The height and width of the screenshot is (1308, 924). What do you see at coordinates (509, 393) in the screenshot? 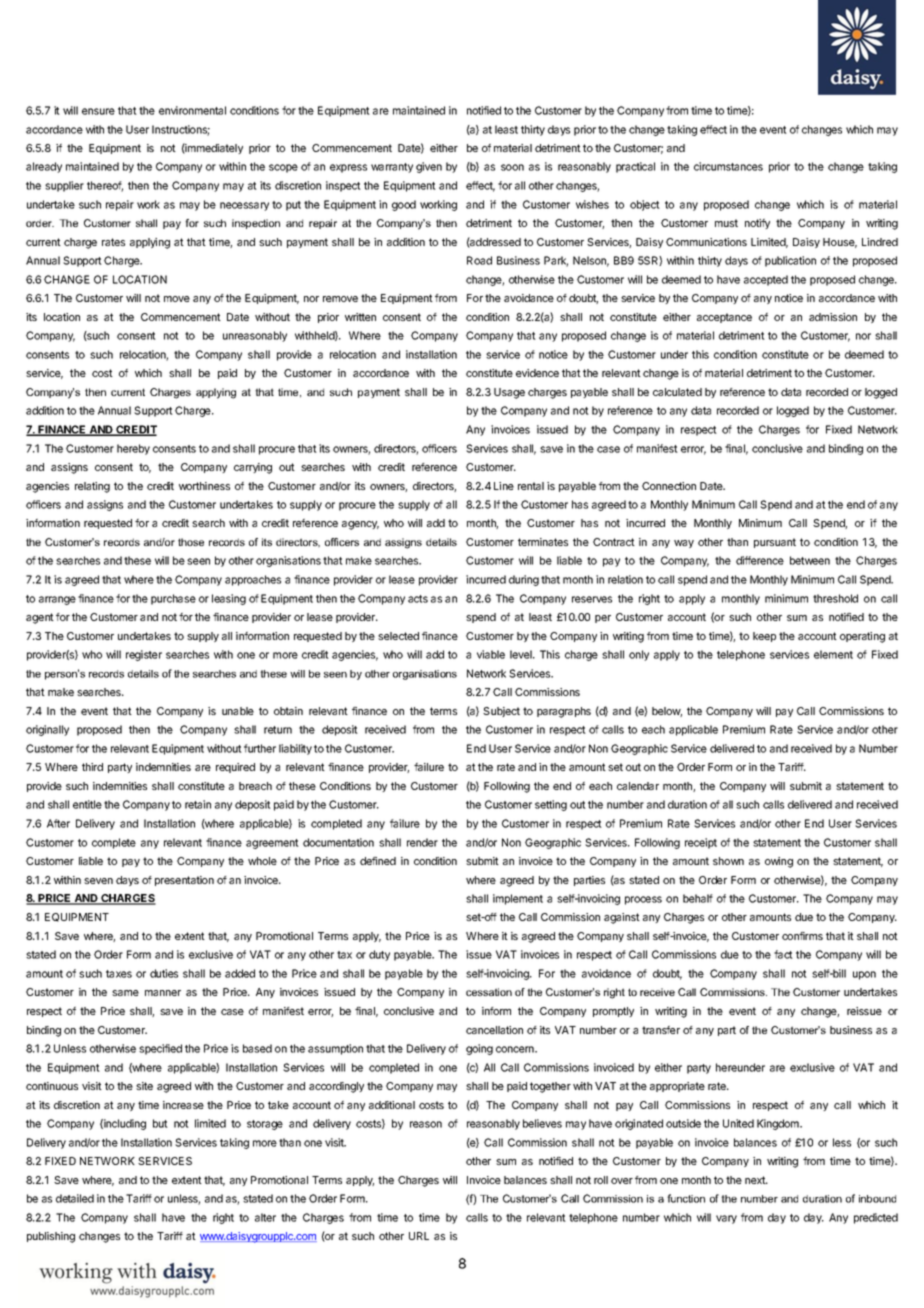
I see `Usage` at bounding box center [509, 393].
